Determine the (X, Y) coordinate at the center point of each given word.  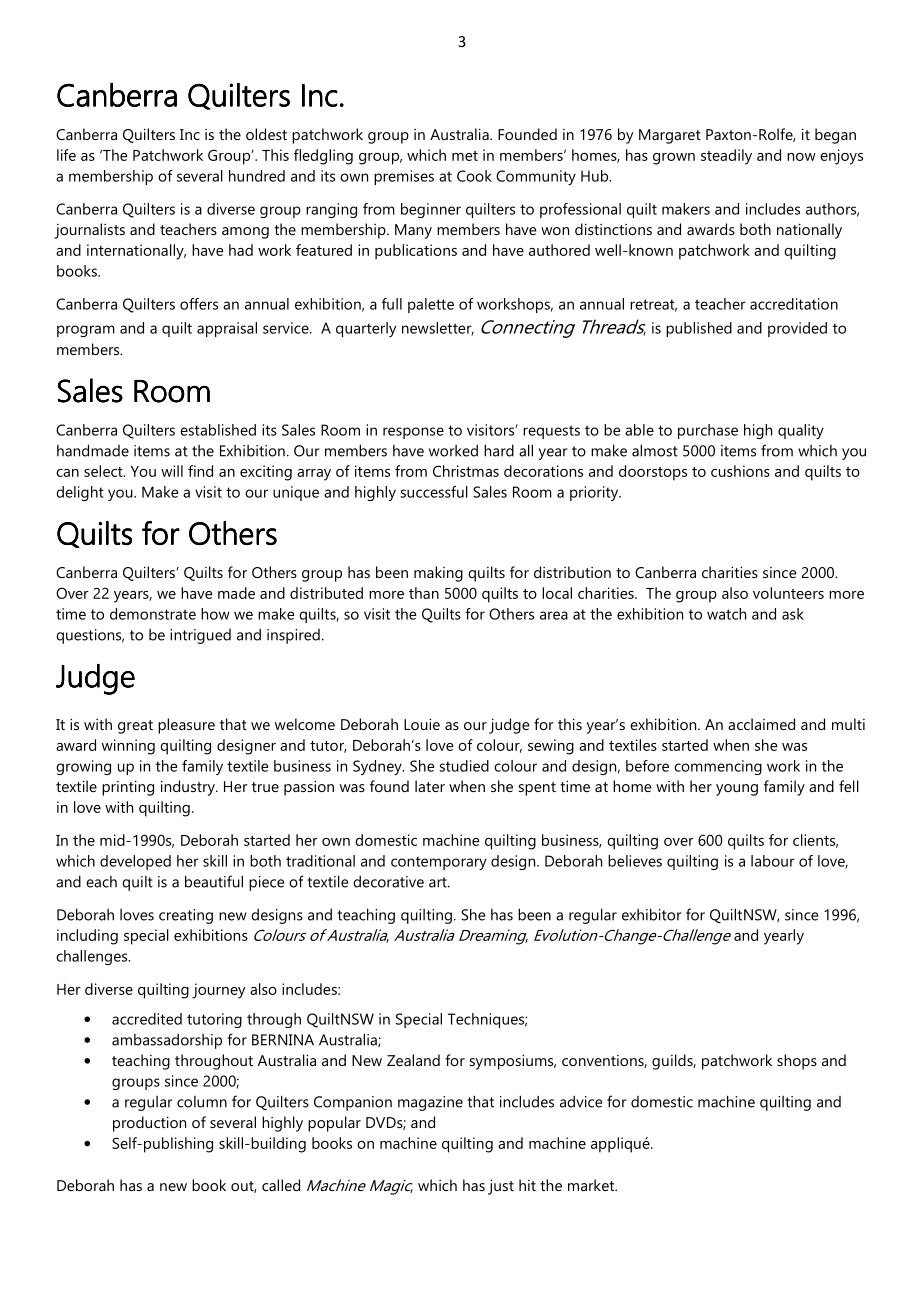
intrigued (200, 636)
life (66, 155)
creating (186, 916)
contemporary (439, 863)
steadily (726, 157)
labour (773, 861)
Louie (422, 724)
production (149, 1124)
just (501, 1187)
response (413, 433)
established (218, 430)
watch (726, 614)
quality (801, 431)
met (465, 156)
